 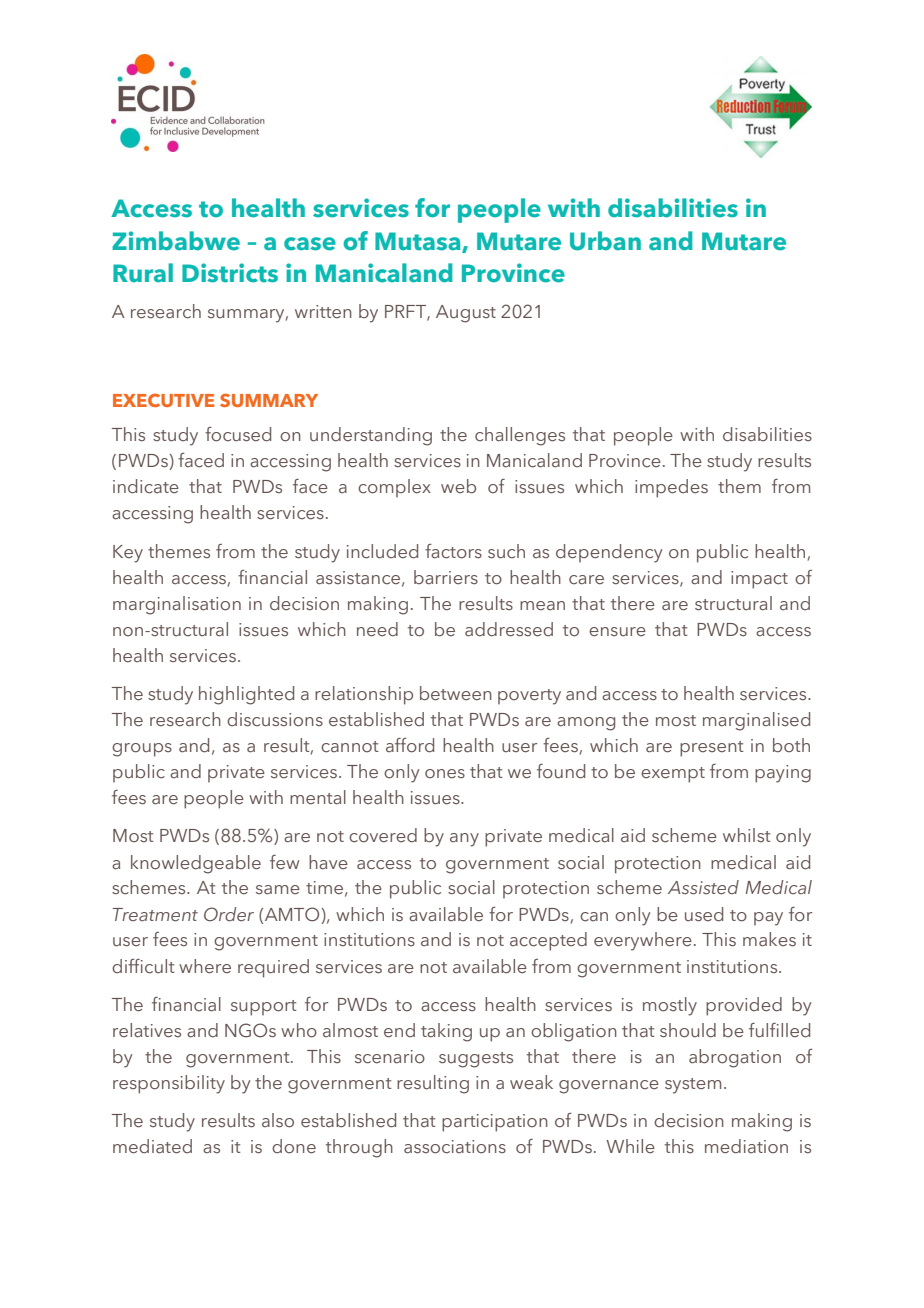 What do you see at coordinates (756, 721) in the page?
I see `marginalised` at bounding box center [756, 721].
